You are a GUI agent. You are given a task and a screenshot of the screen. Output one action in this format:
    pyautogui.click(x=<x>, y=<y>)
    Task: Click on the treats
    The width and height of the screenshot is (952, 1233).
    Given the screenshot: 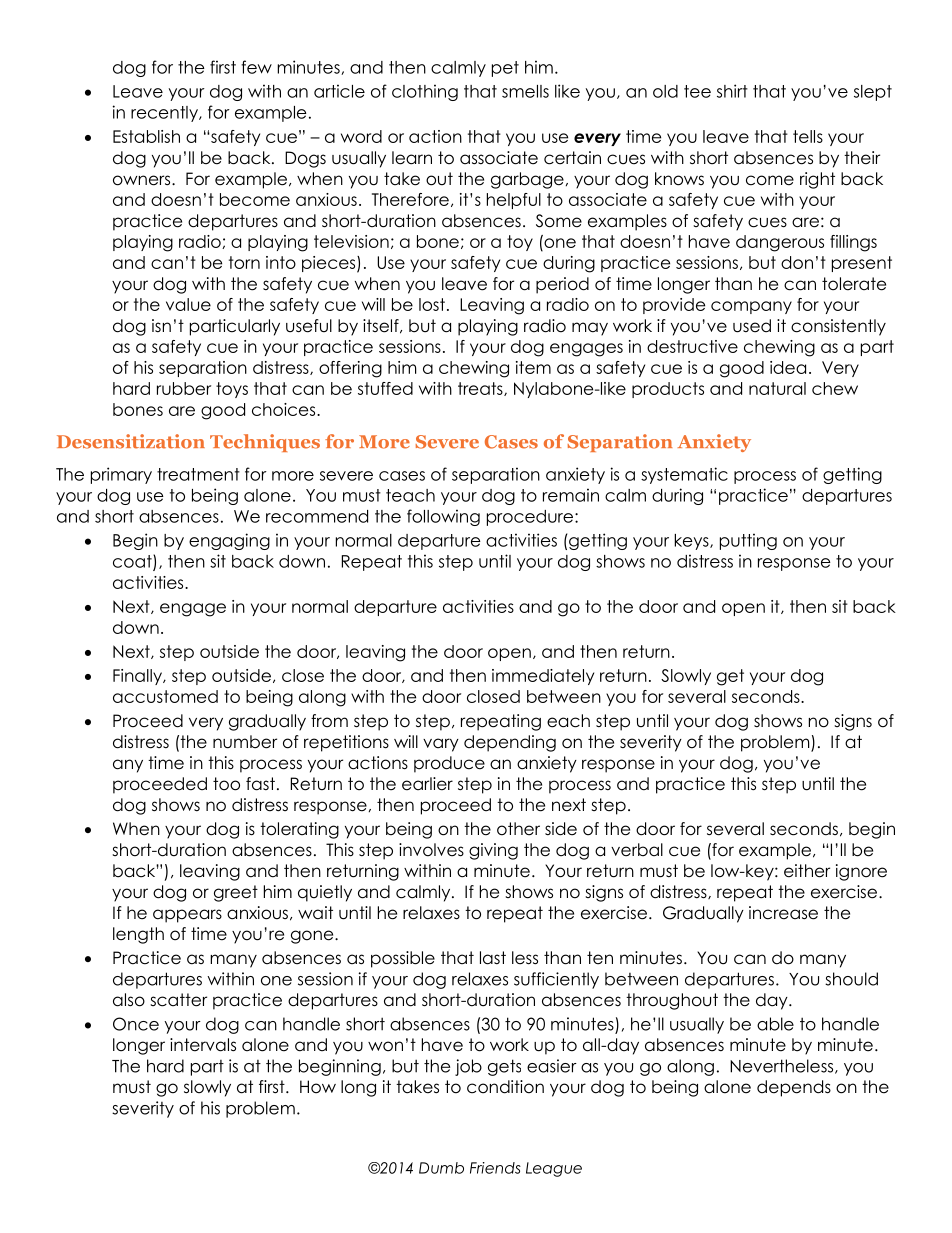 What is the action you would take?
    pyautogui.click(x=481, y=389)
